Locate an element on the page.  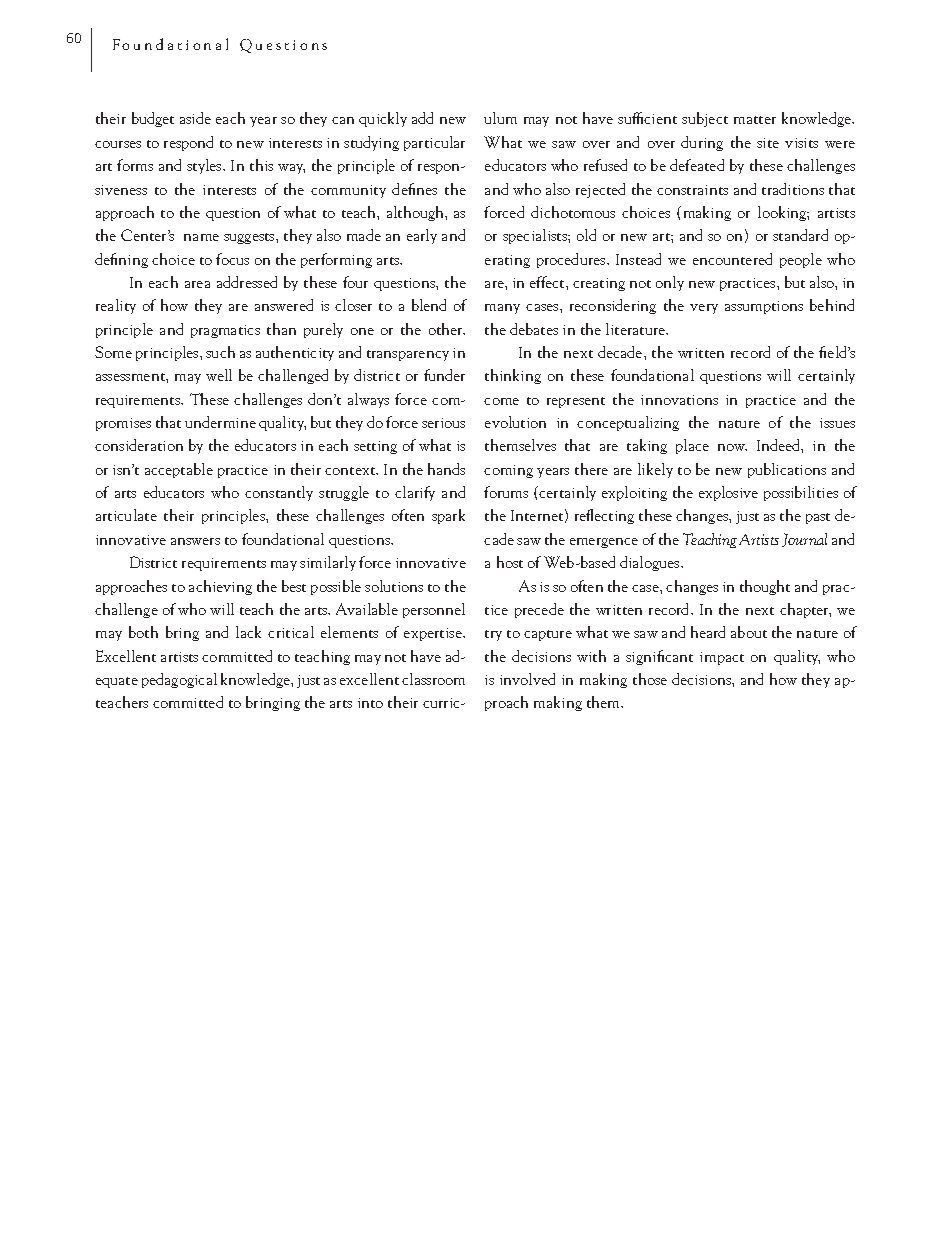
classroom is located at coordinates (433, 679).
